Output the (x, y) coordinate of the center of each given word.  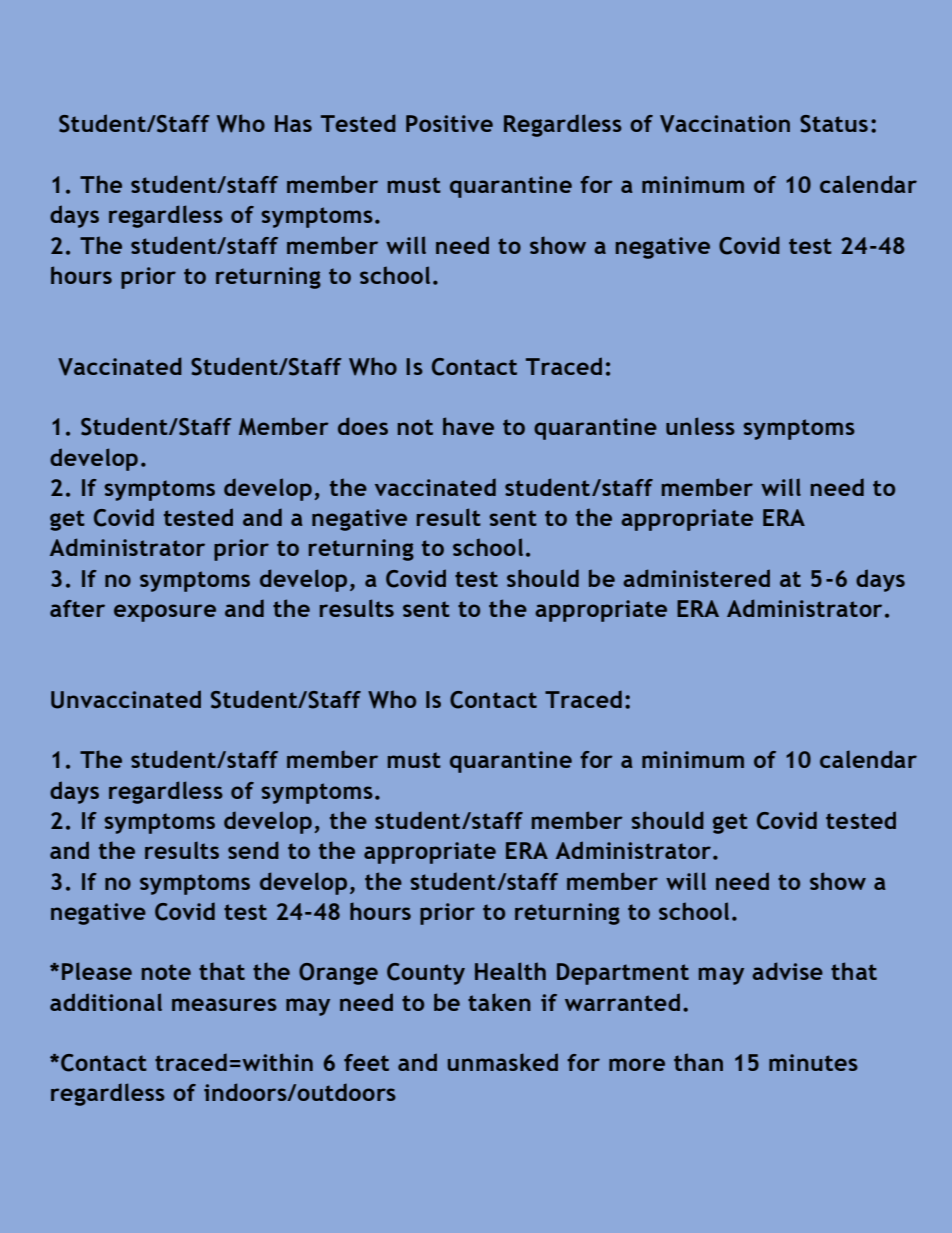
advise (787, 971)
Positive (449, 123)
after (77, 608)
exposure (165, 613)
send (253, 850)
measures (224, 1004)
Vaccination (725, 124)
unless (700, 426)
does (363, 426)
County (426, 974)
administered (696, 578)
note (166, 972)
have (468, 426)
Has (293, 123)
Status (834, 124)
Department (623, 974)
